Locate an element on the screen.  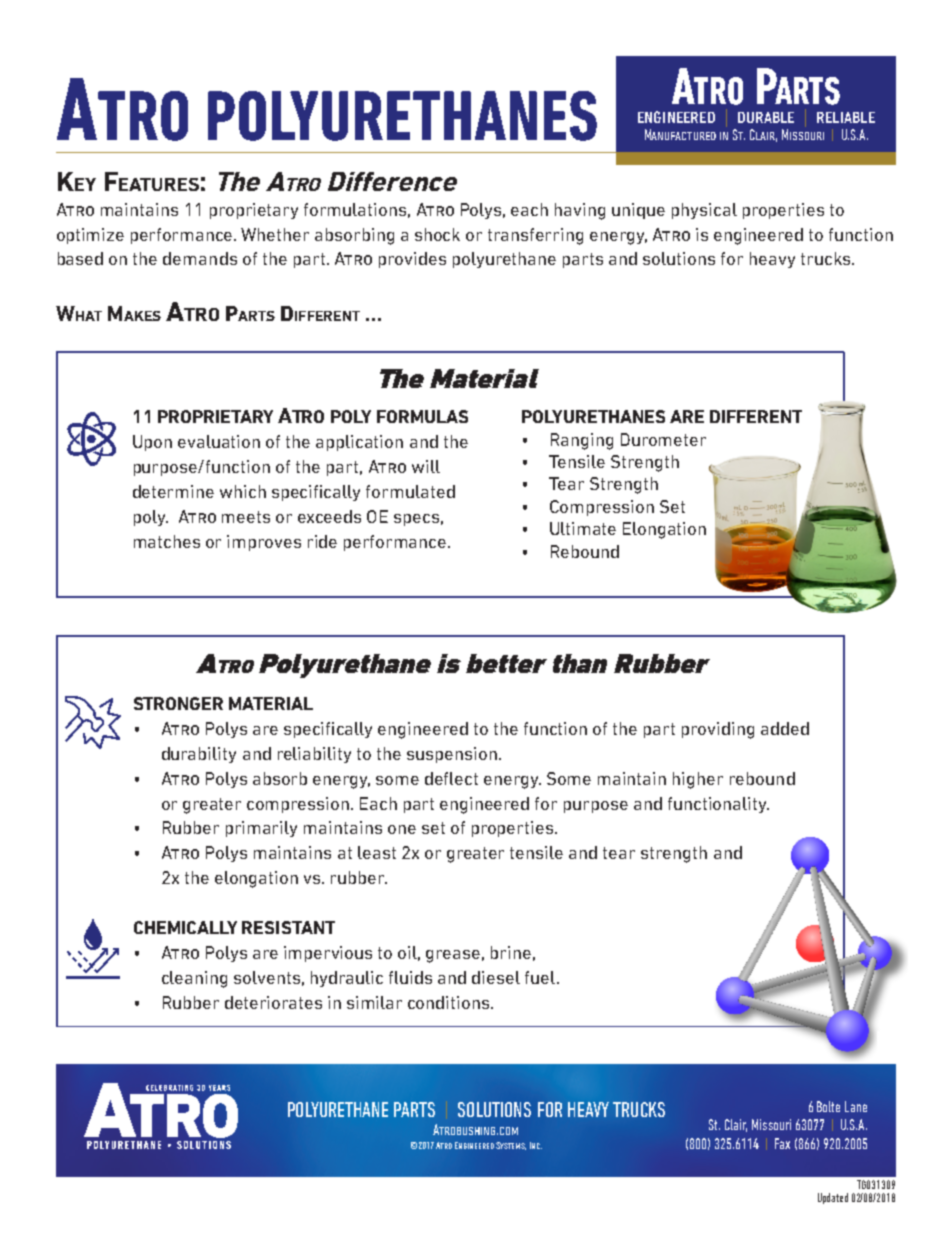
deteriorates is located at coordinates (273, 1002).
